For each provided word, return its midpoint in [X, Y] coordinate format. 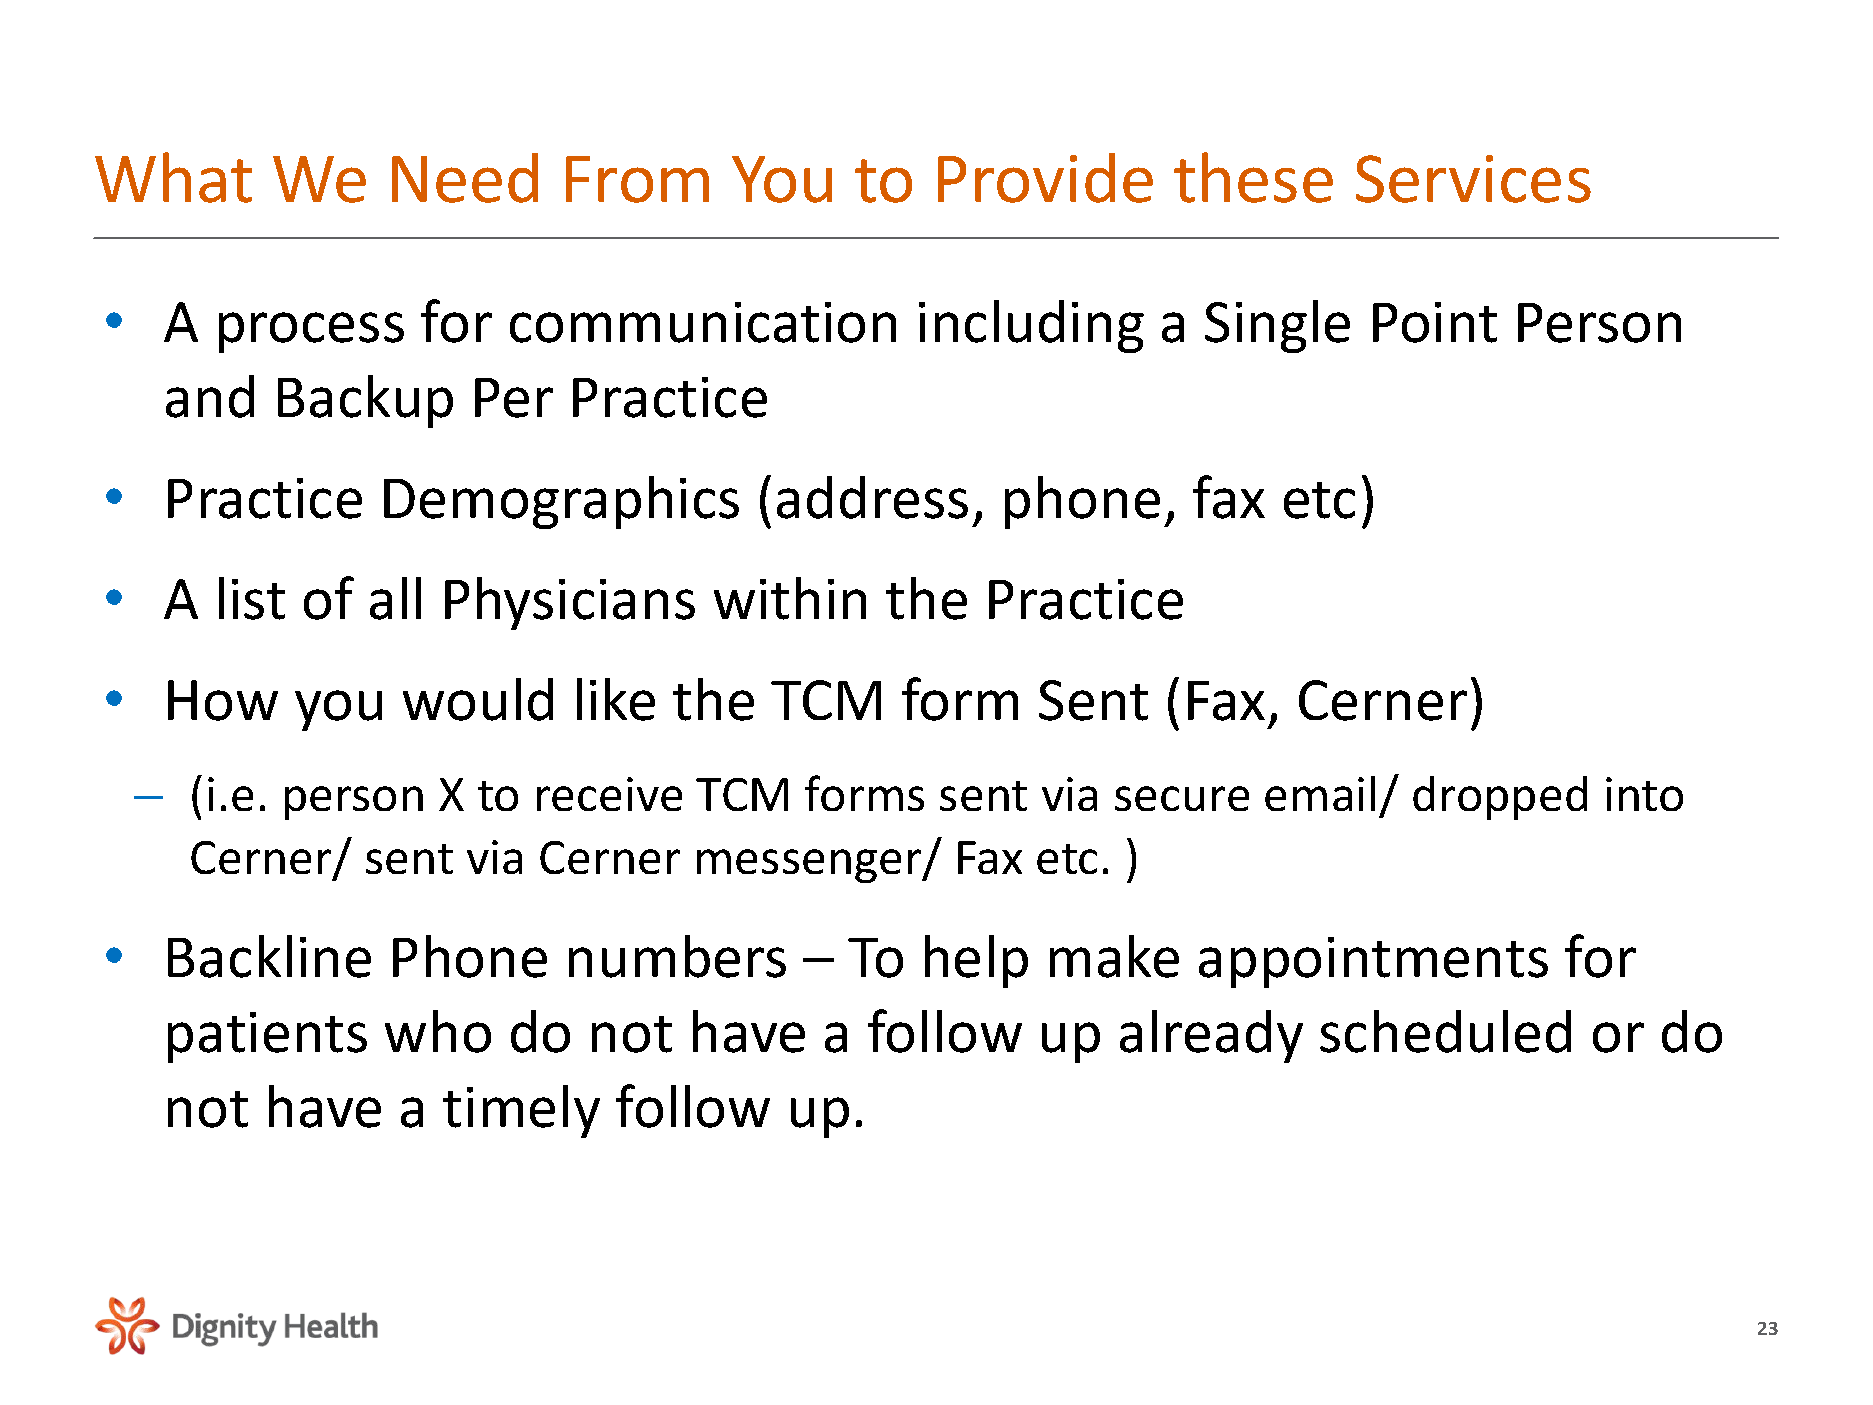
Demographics [561, 502]
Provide [1045, 178]
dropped [1500, 798]
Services [1473, 179]
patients [267, 1037]
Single [1277, 326]
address [872, 497]
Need [465, 178]
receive [609, 794]
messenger [810, 866]
